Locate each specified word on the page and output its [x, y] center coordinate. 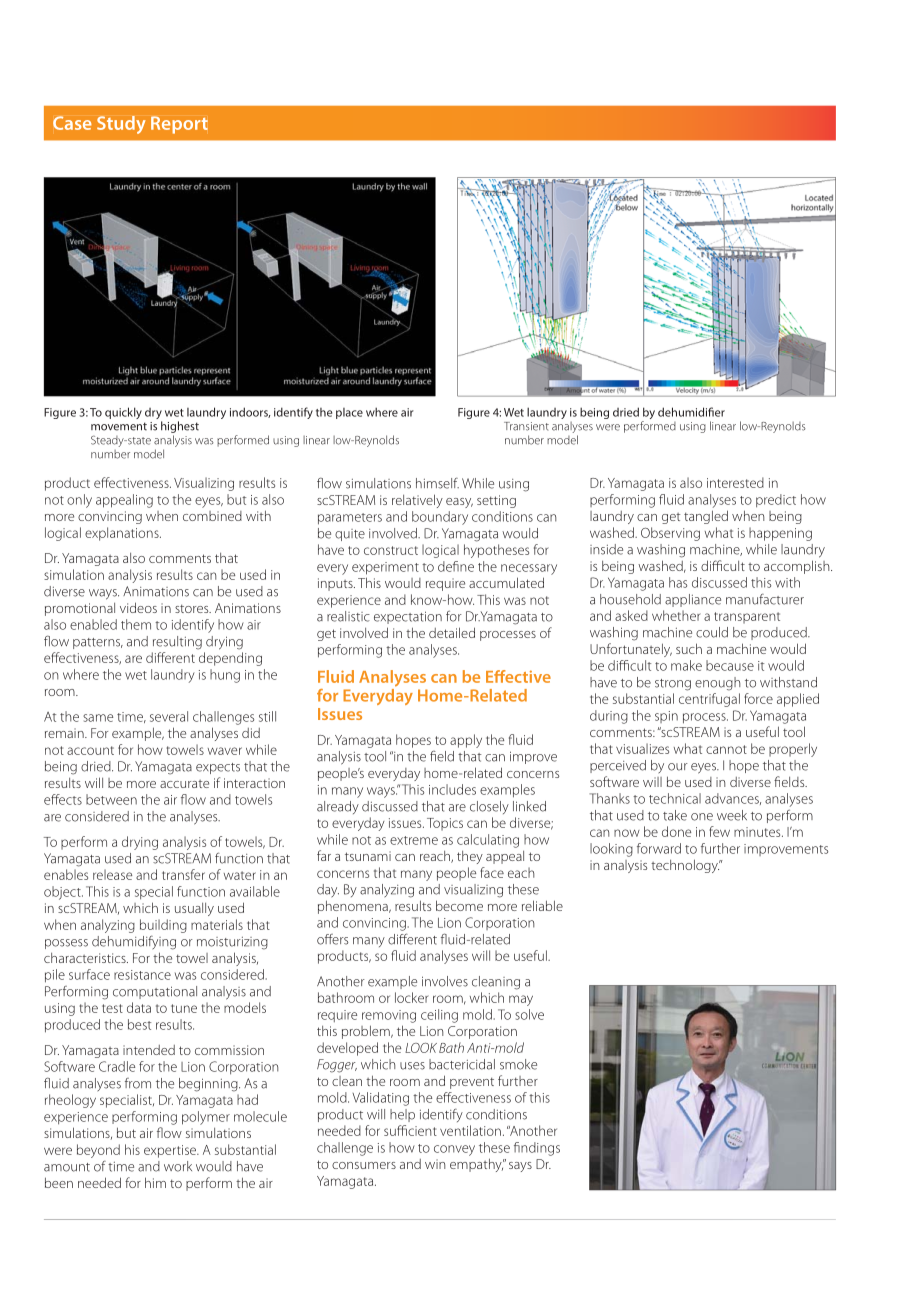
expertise [171, 1151]
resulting [177, 643]
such [689, 648]
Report [179, 125]
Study [121, 125]
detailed [452, 632]
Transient [526, 426]
